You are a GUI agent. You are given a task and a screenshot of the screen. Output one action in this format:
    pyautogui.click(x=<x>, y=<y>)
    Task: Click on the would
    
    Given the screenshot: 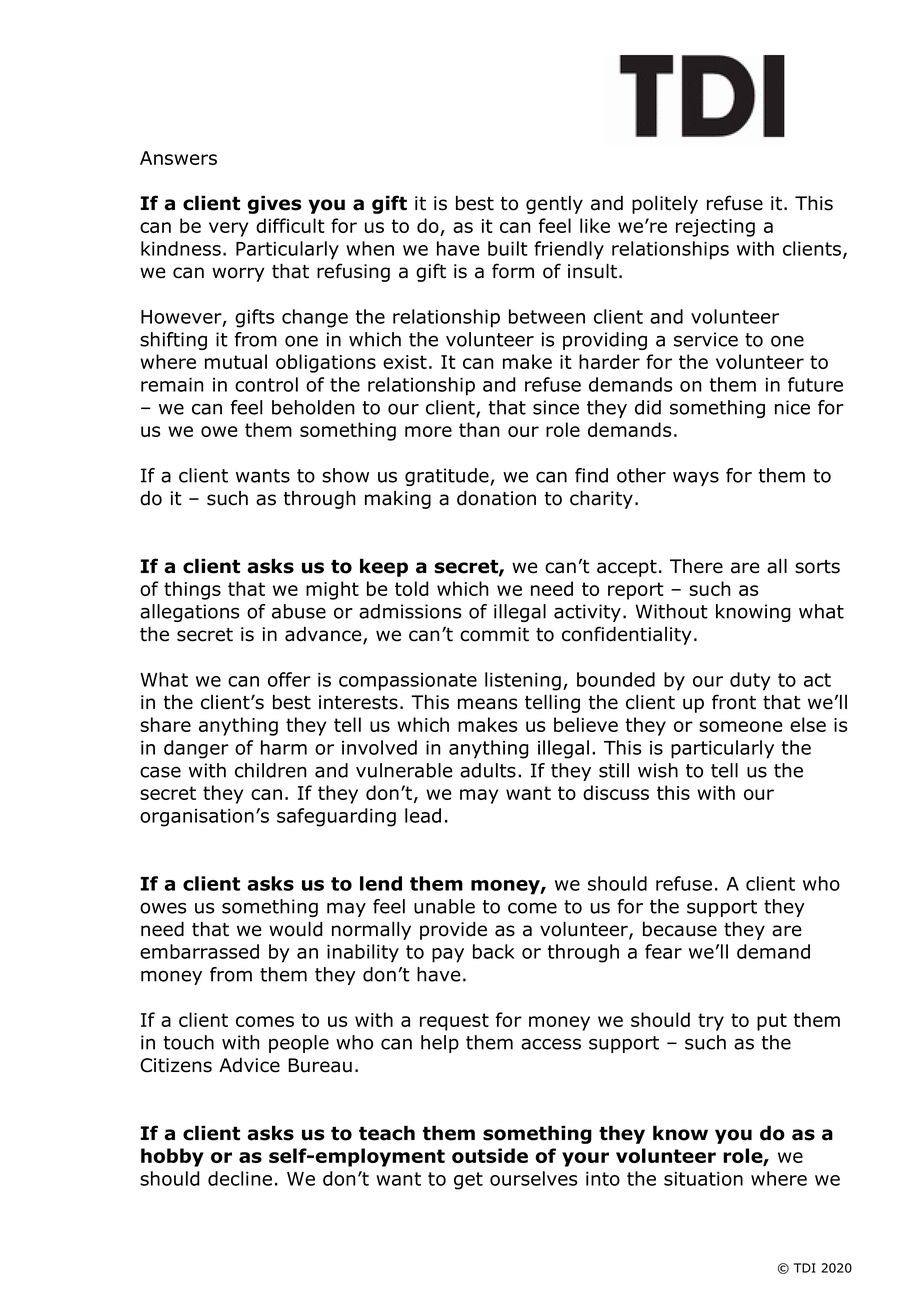 What is the action you would take?
    pyautogui.click(x=296, y=929)
